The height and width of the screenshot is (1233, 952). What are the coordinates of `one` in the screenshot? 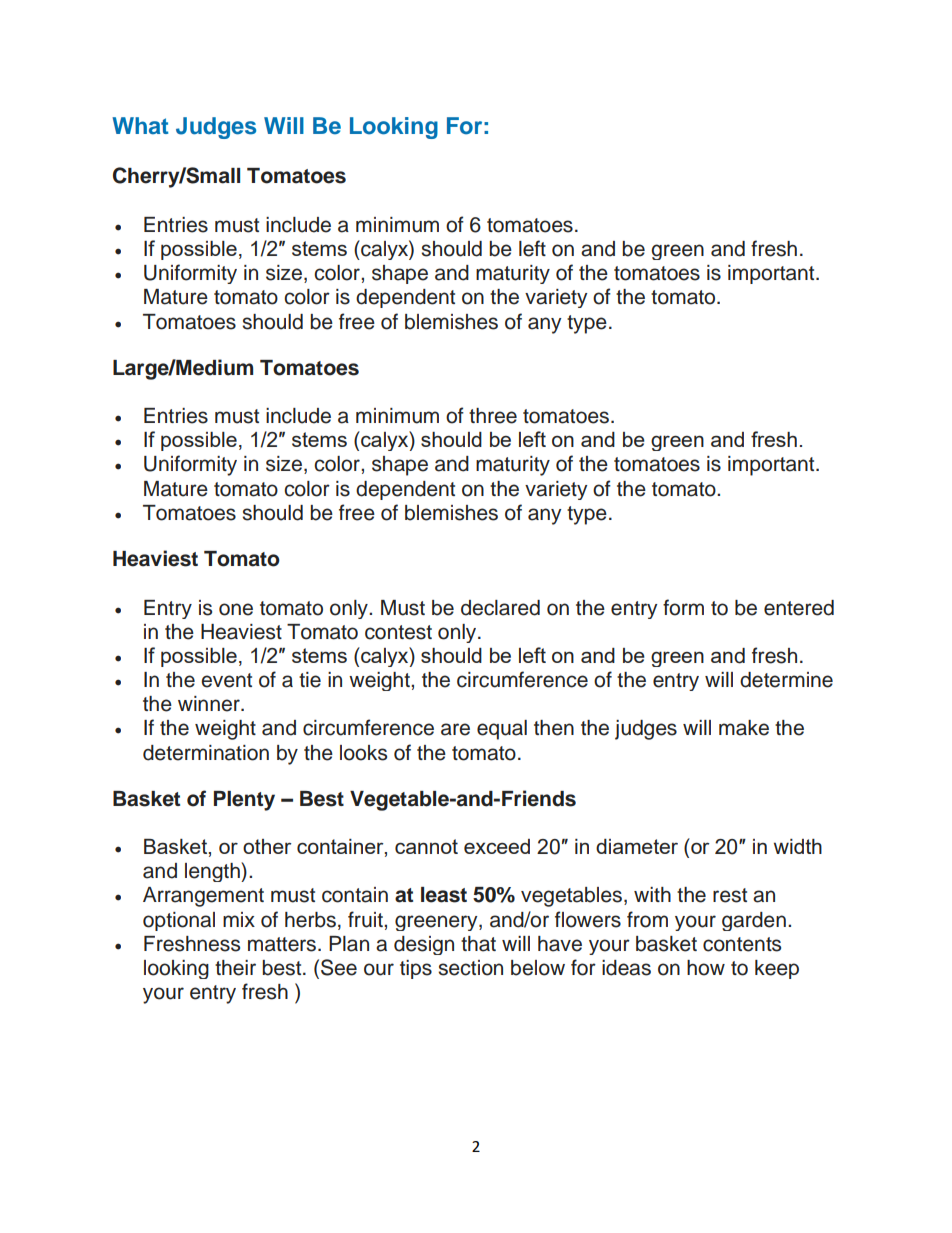 It's located at (236, 609).
